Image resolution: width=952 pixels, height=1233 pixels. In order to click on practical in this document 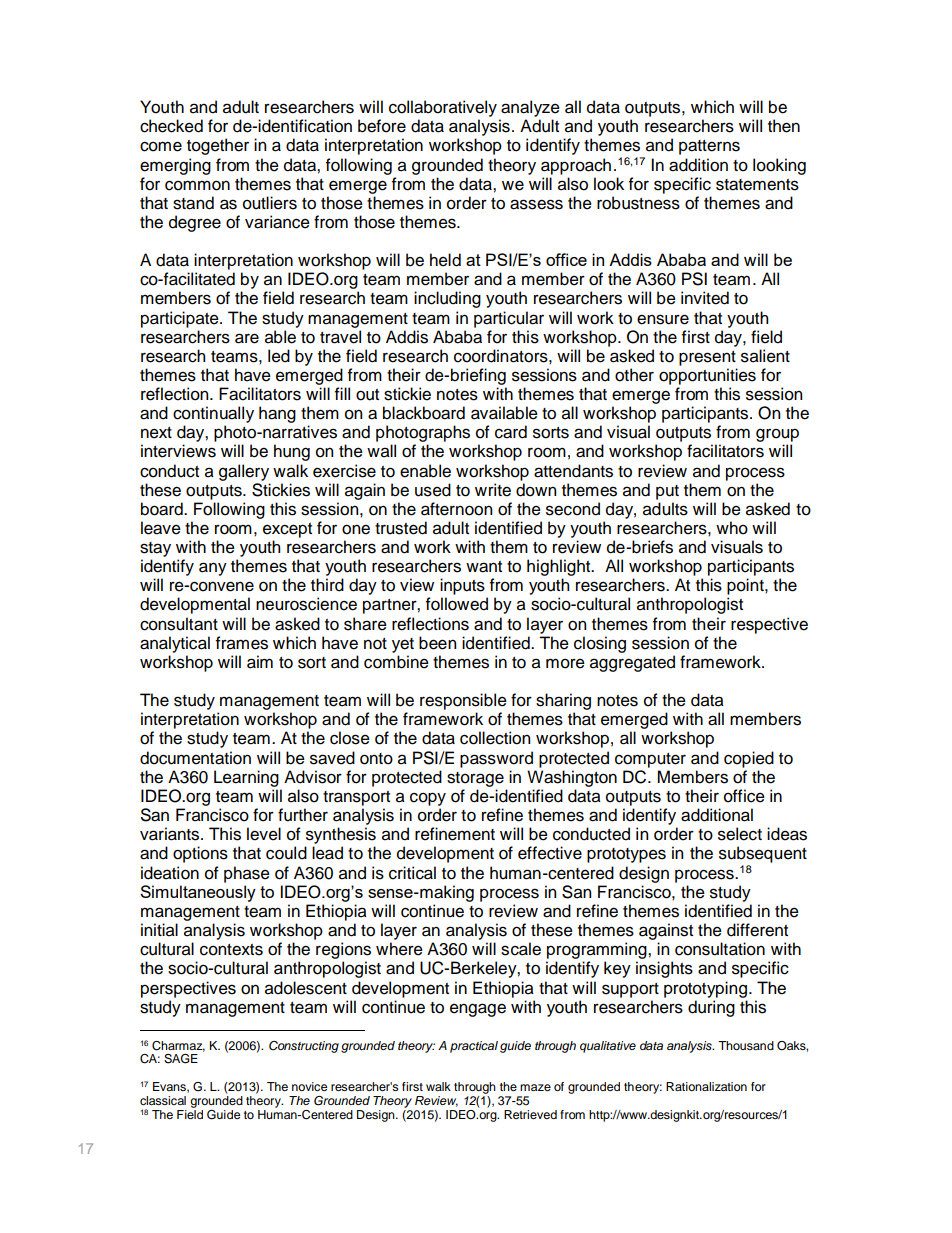, I will do `click(474, 1047)`.
